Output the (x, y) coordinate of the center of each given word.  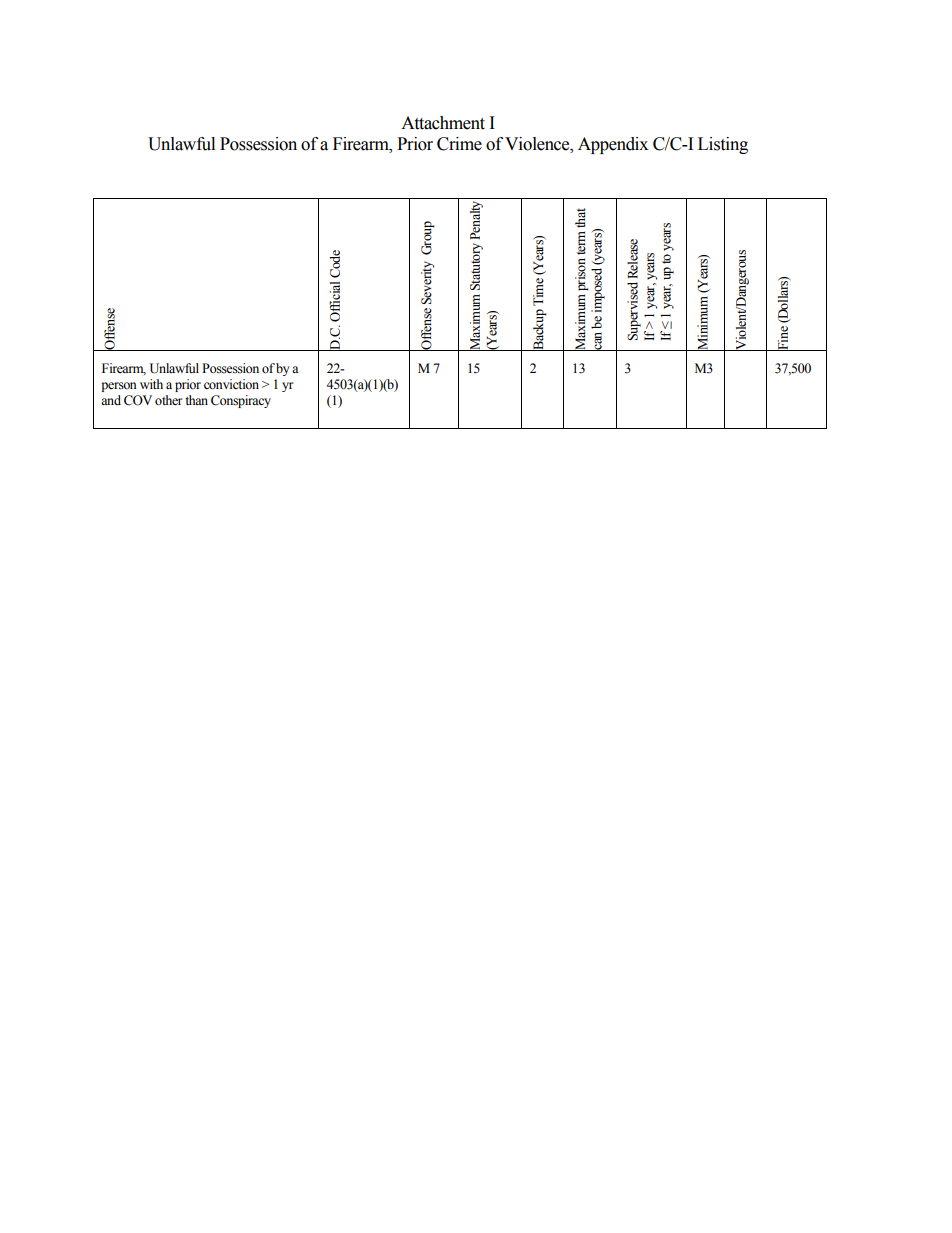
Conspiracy (241, 401)
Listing (723, 145)
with (151, 384)
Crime (459, 144)
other (168, 400)
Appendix (613, 145)
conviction (231, 384)
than (196, 400)
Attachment (443, 123)
